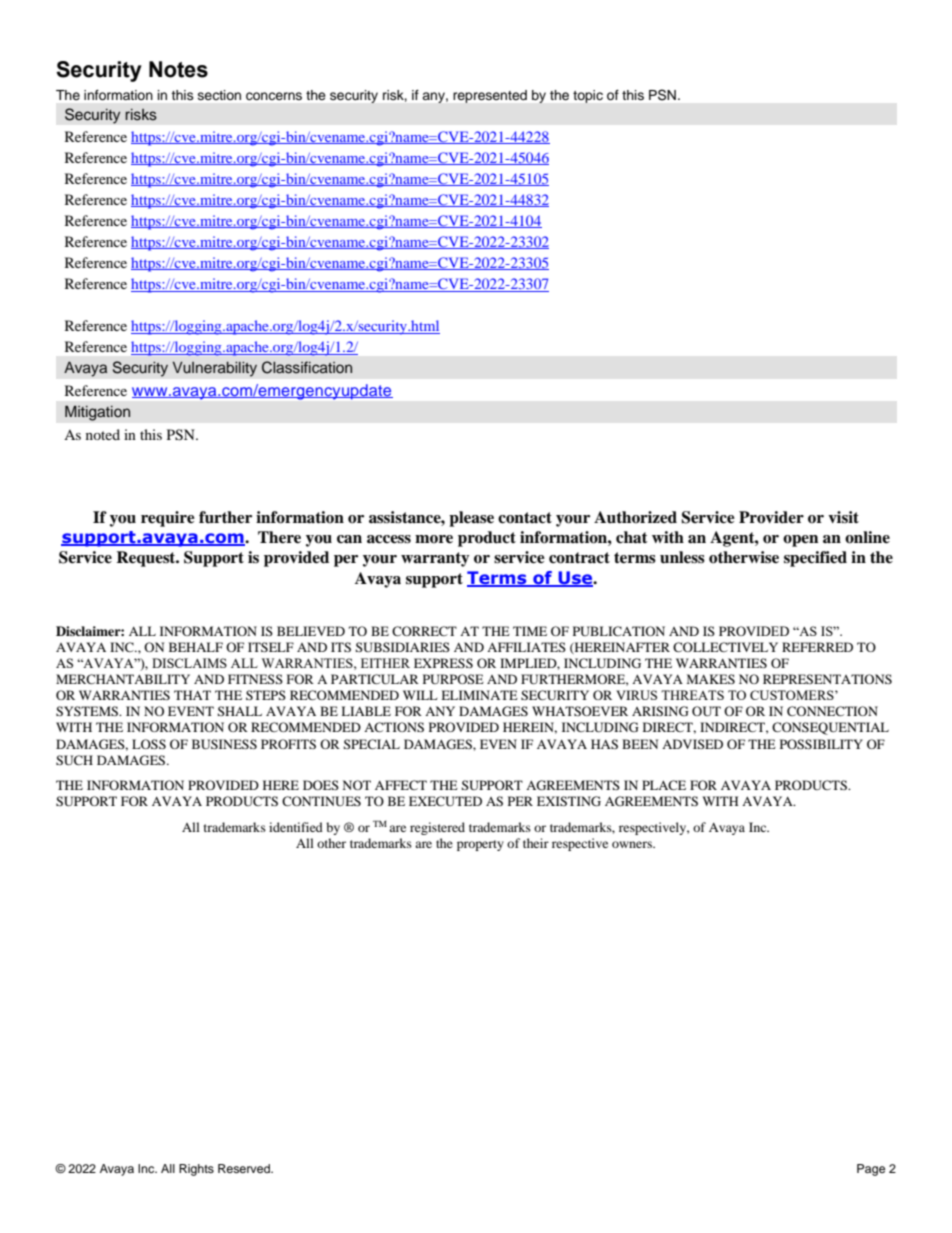 The height and width of the screenshot is (1233, 952). What do you see at coordinates (490, 96) in the screenshot?
I see `represented` at bounding box center [490, 96].
